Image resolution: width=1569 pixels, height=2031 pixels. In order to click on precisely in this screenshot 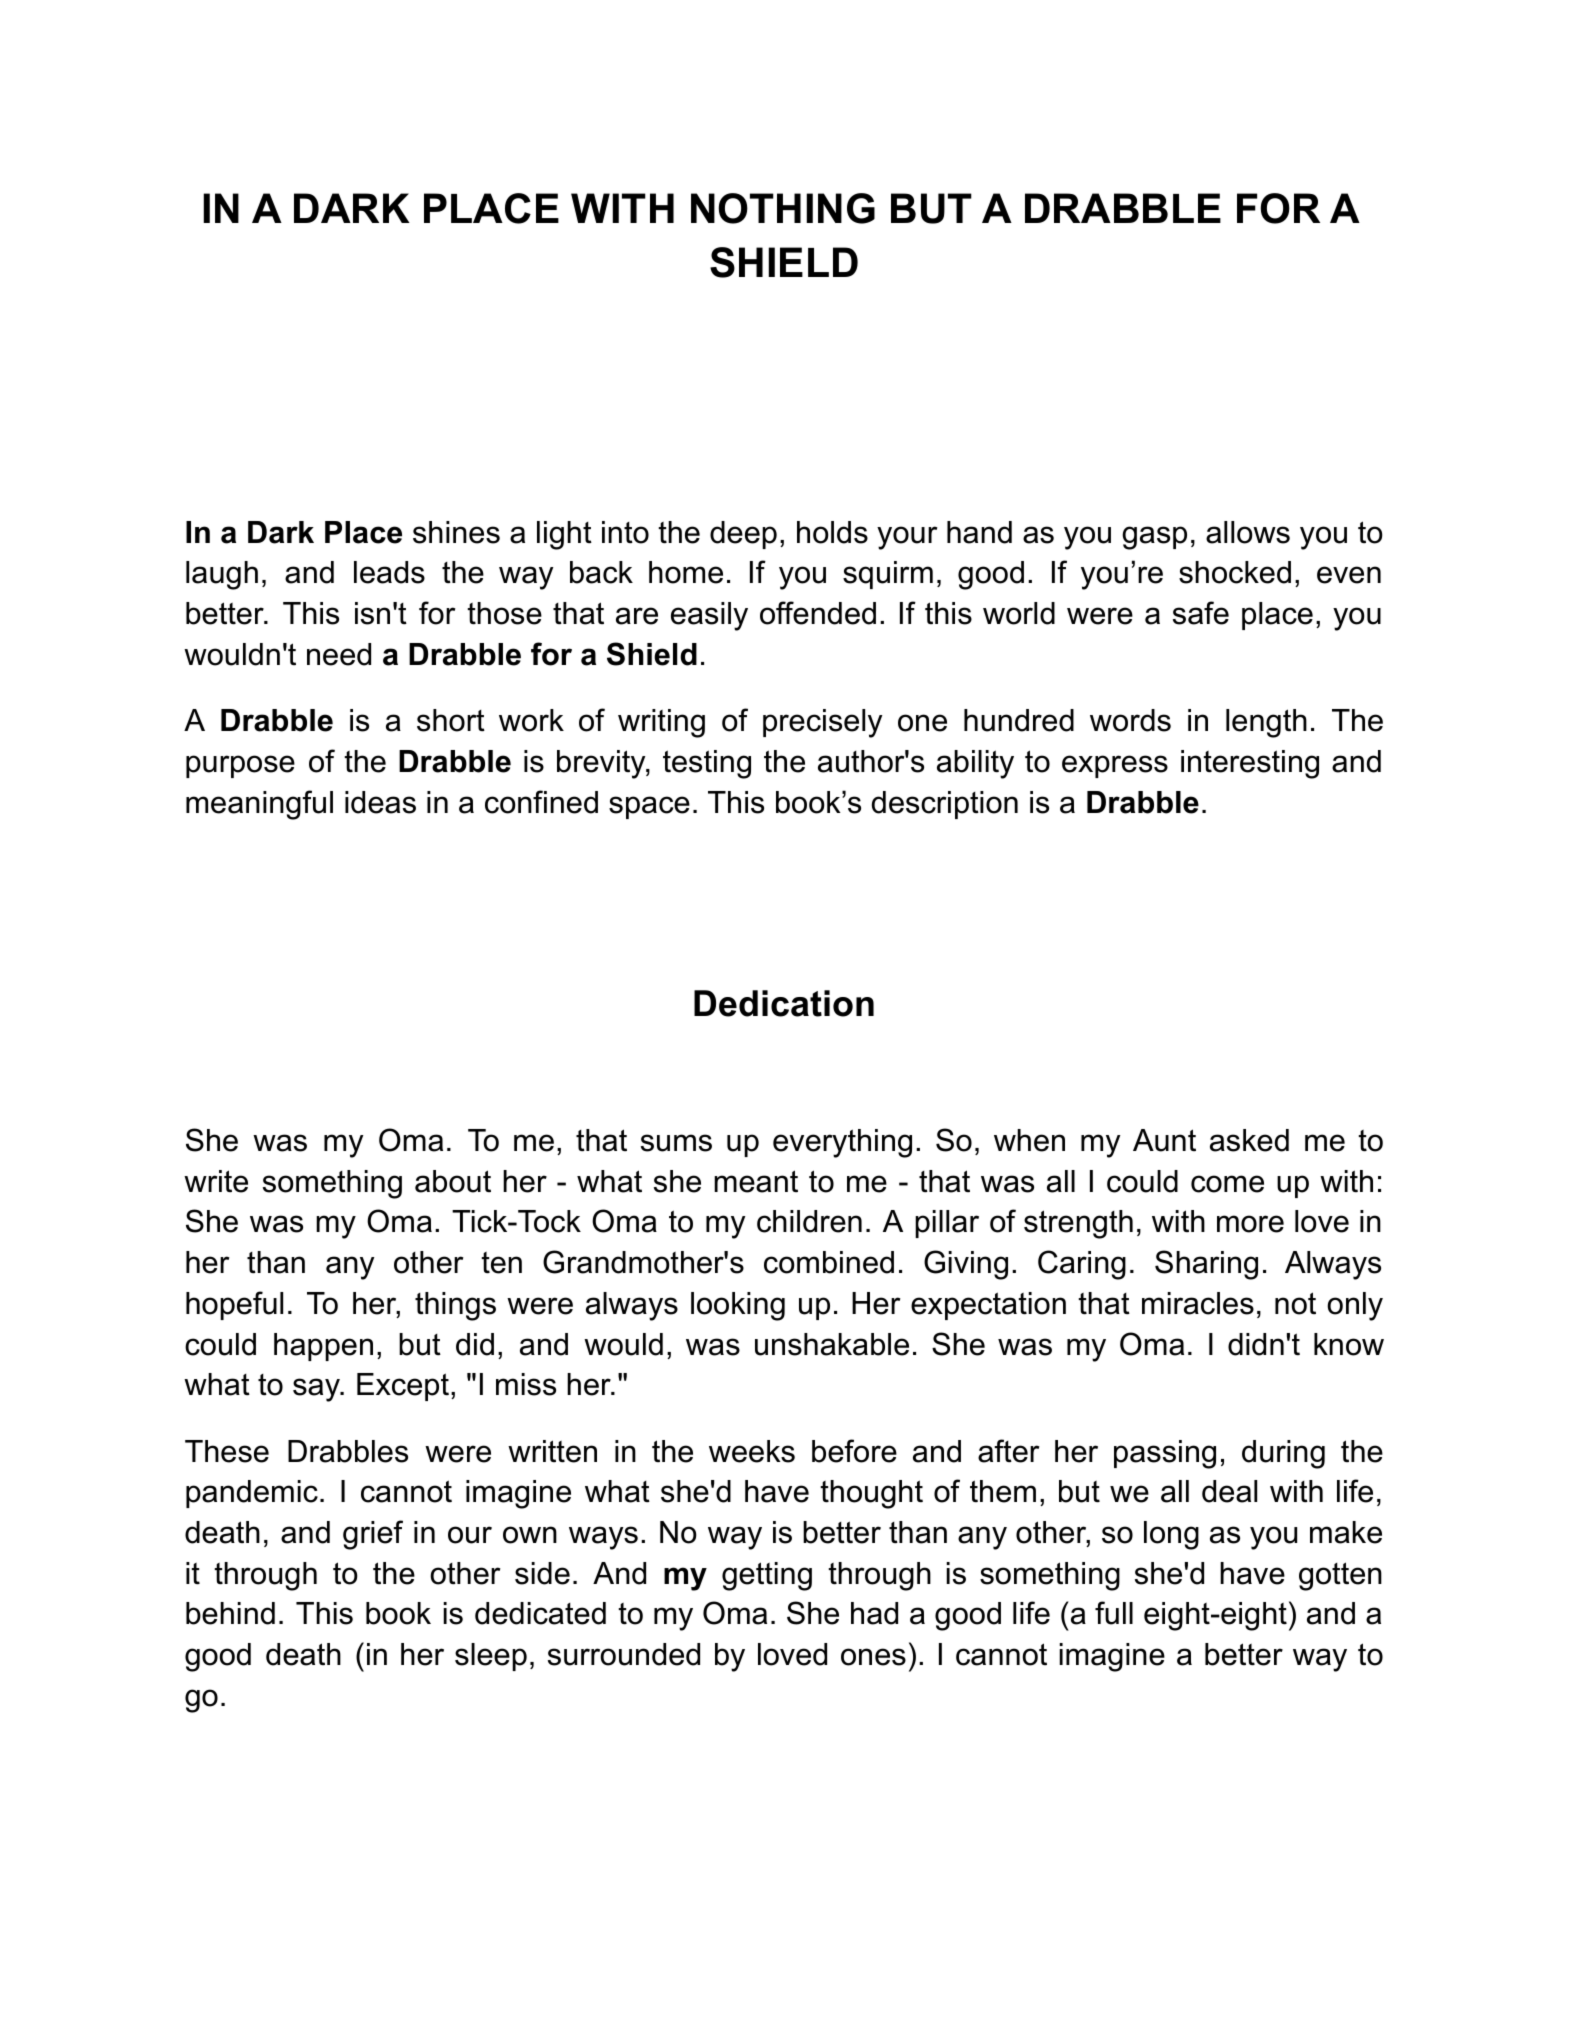, I will do `click(822, 723)`.
